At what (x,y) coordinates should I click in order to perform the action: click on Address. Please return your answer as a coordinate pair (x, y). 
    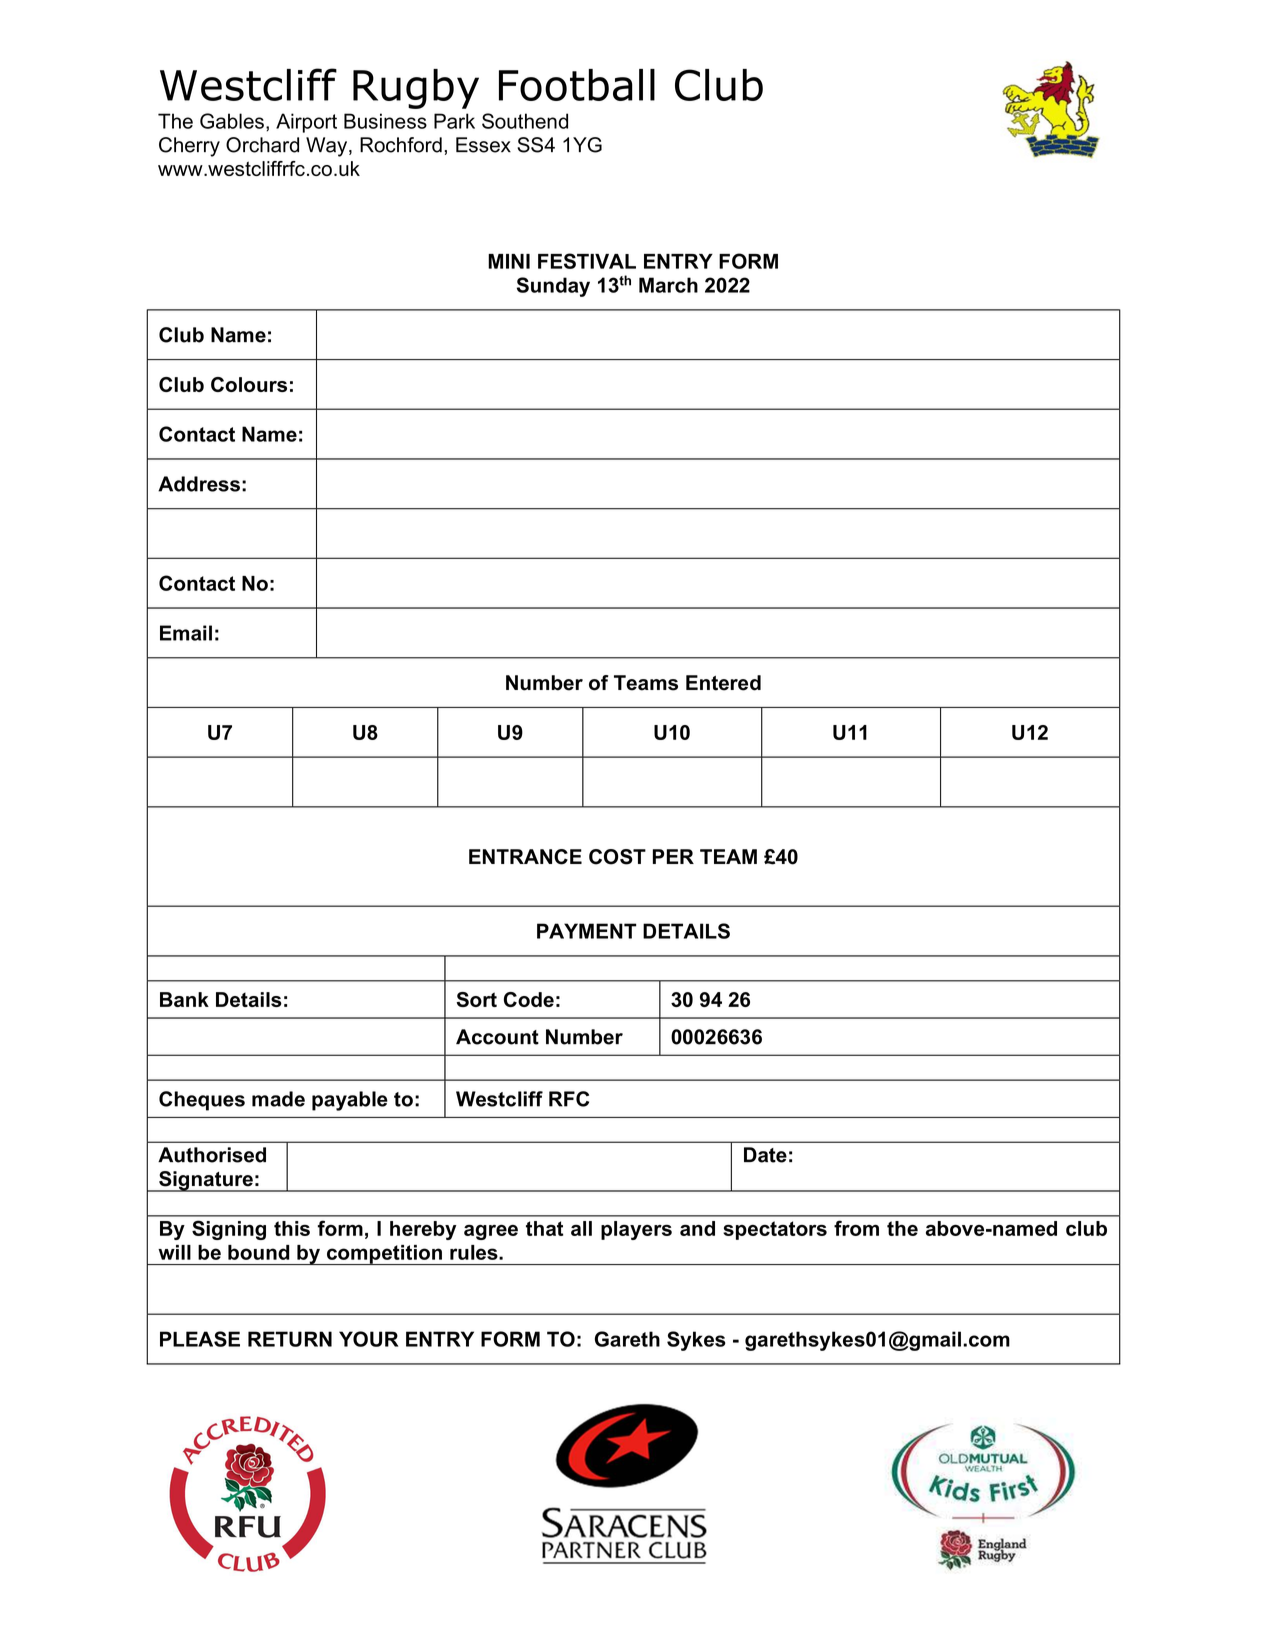
    Looking at the image, I should click on (199, 484).
